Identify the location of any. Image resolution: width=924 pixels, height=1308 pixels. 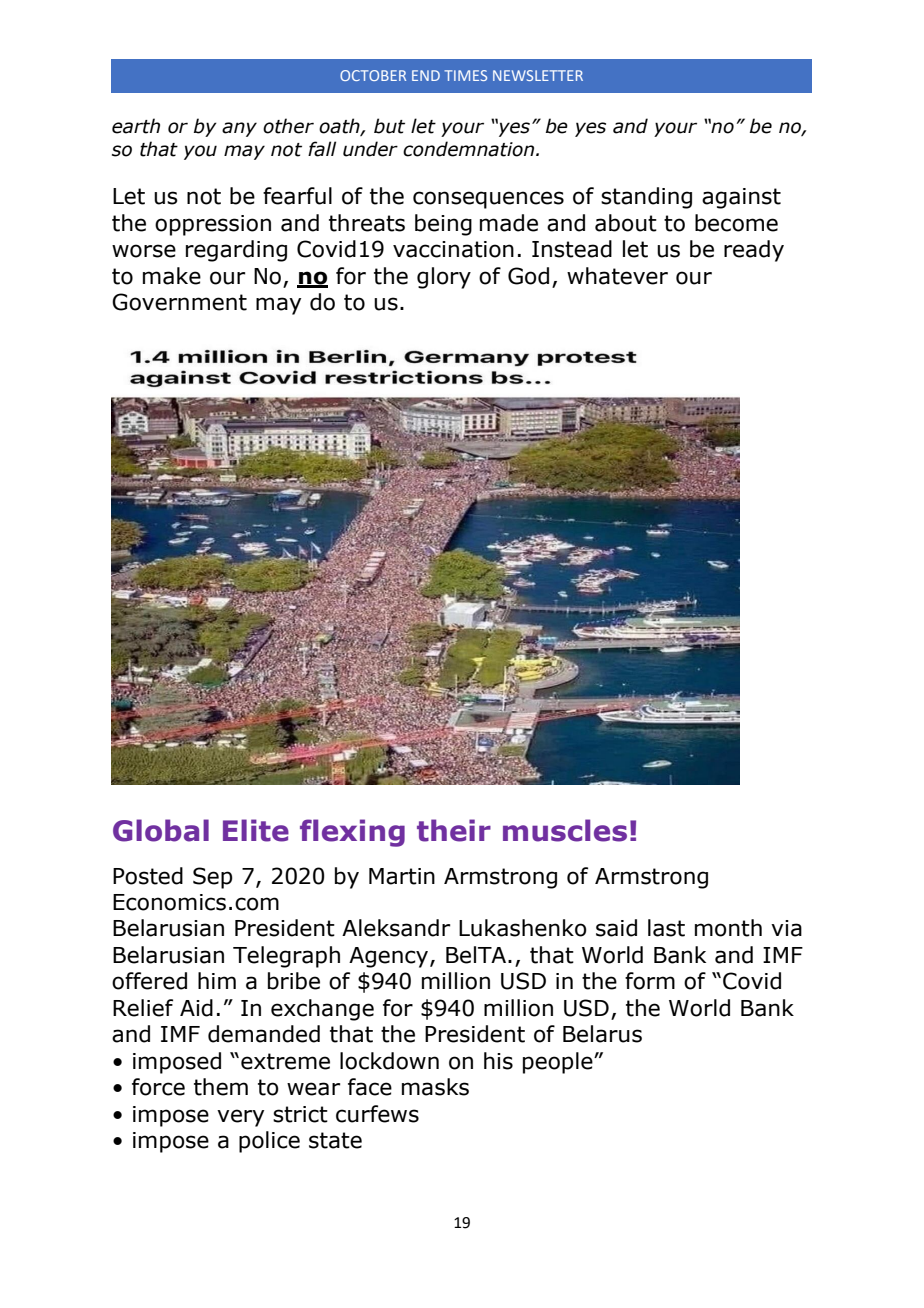
(239, 129).
